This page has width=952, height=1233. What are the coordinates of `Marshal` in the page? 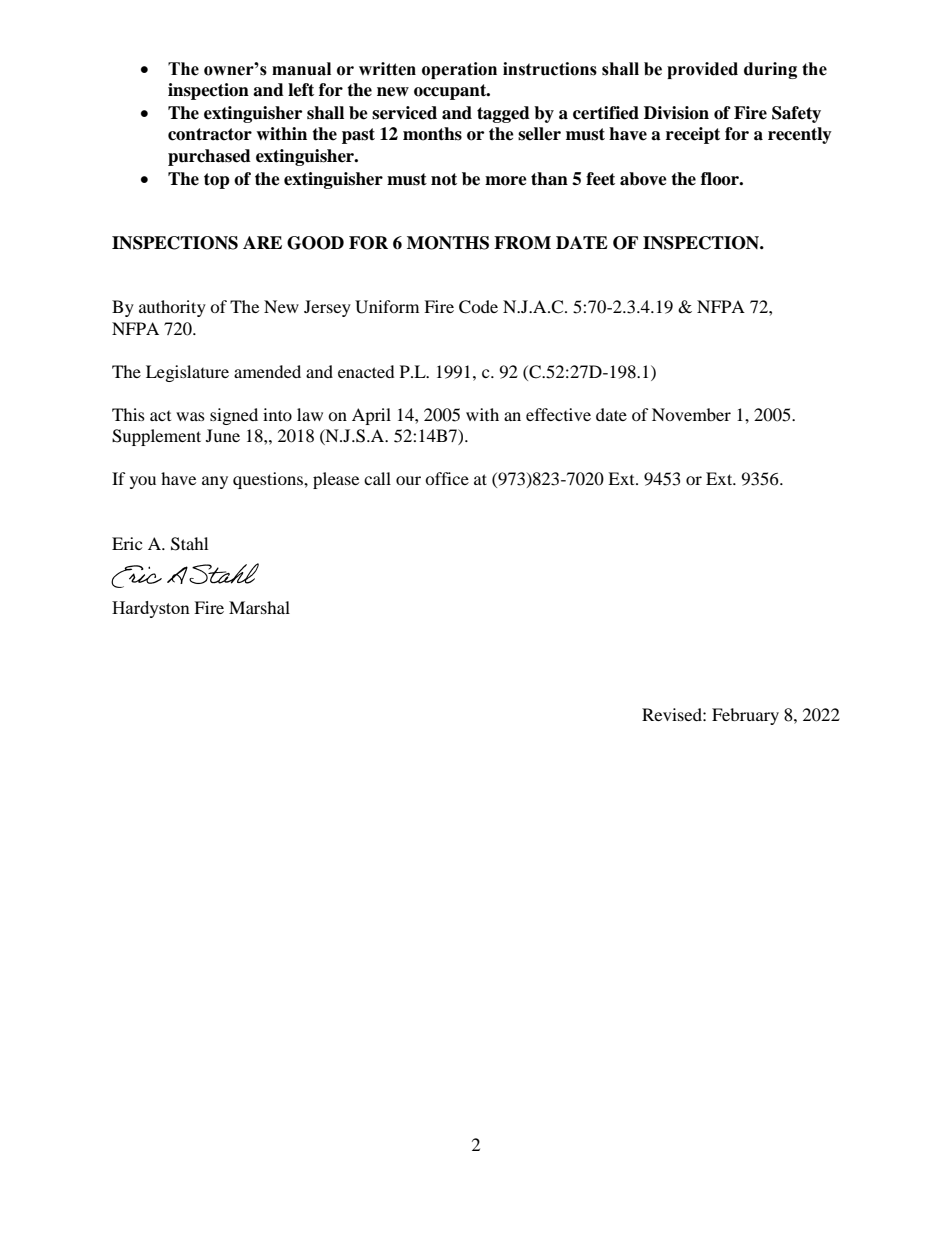 It's located at (259, 607).
